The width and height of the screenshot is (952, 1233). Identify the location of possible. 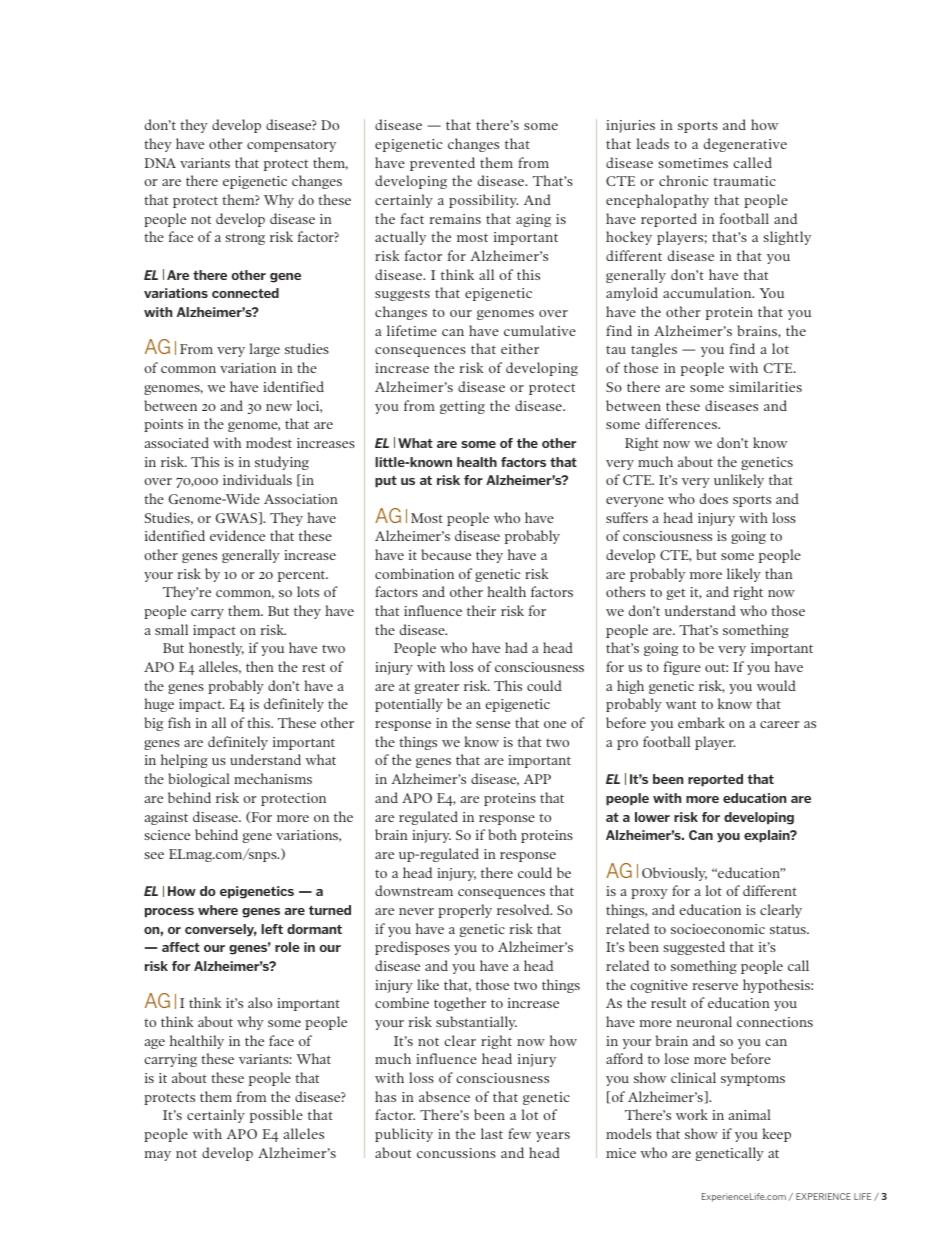
(276, 1116).
